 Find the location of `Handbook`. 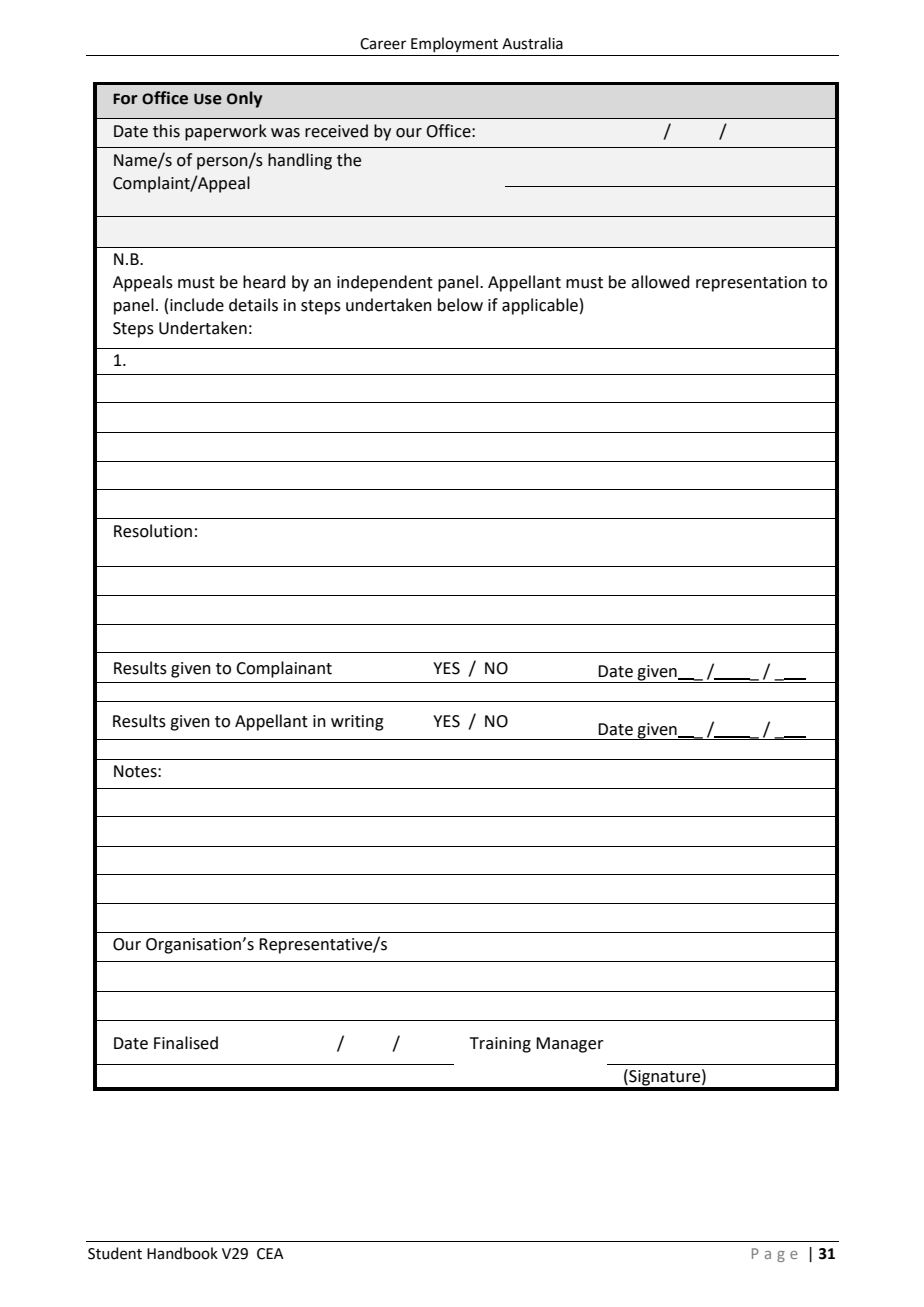

Handbook is located at coordinates (182, 1253).
